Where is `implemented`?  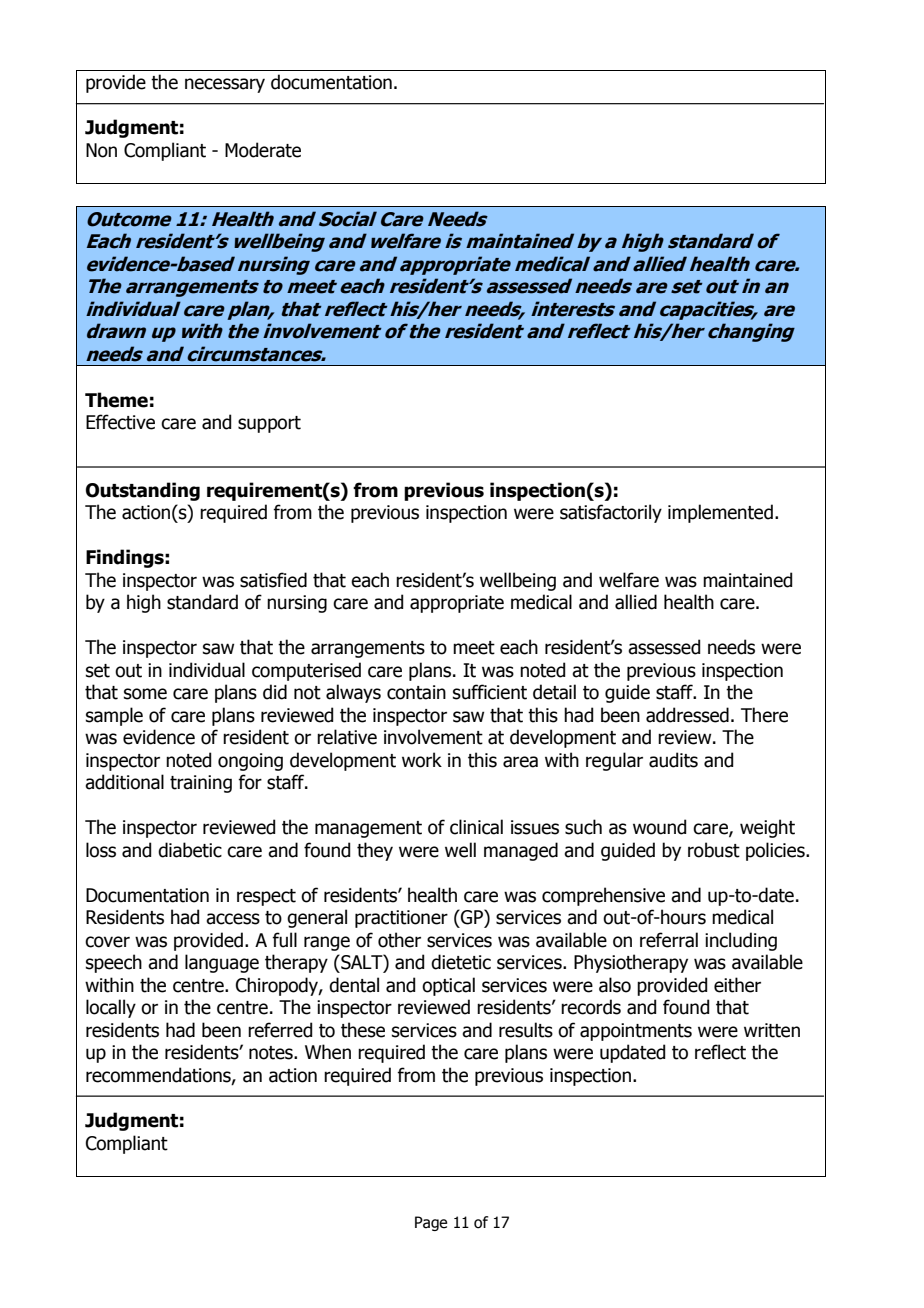 implemented is located at coordinates (720, 513).
